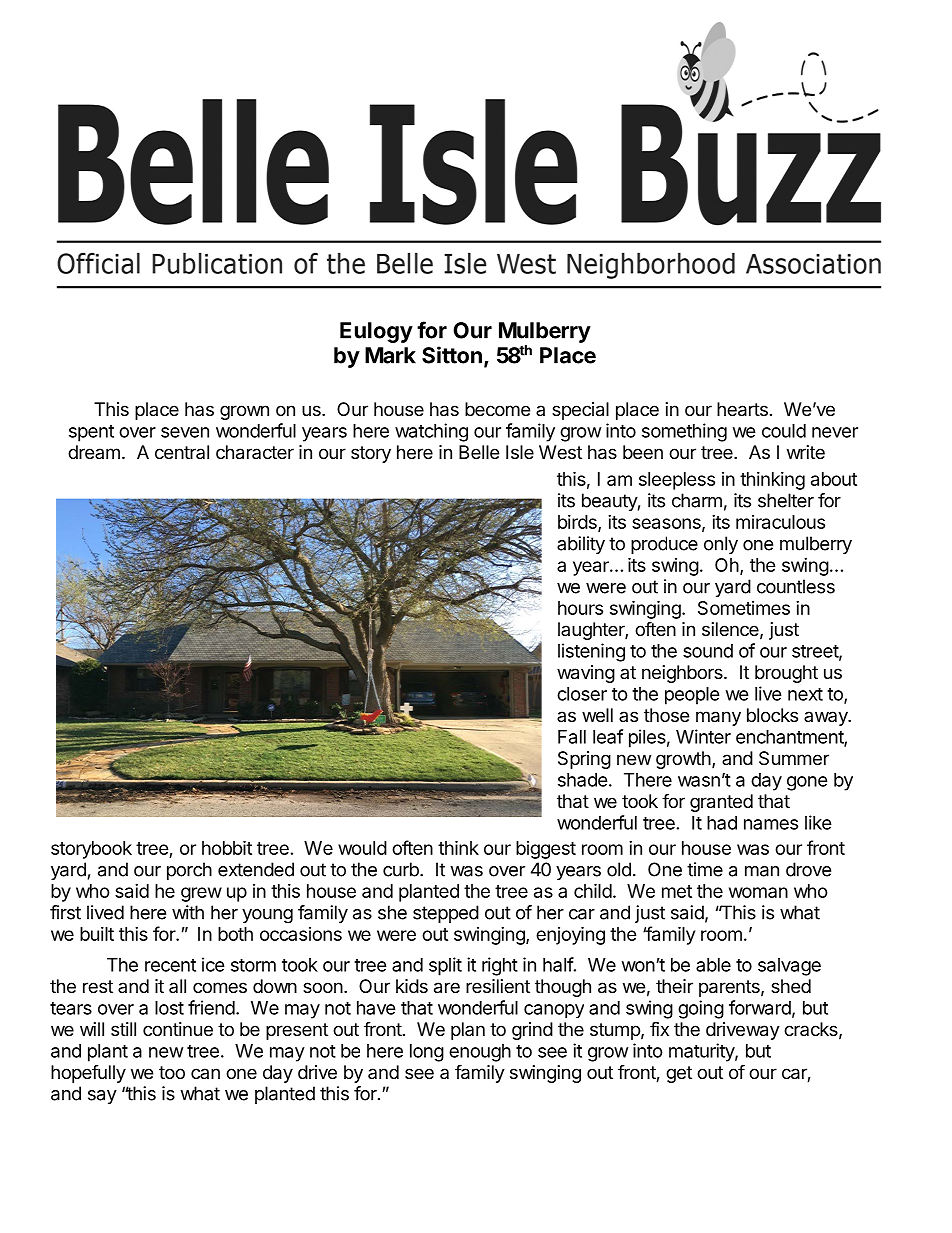 The image size is (952, 1233). I want to click on Mark, so click(390, 355).
